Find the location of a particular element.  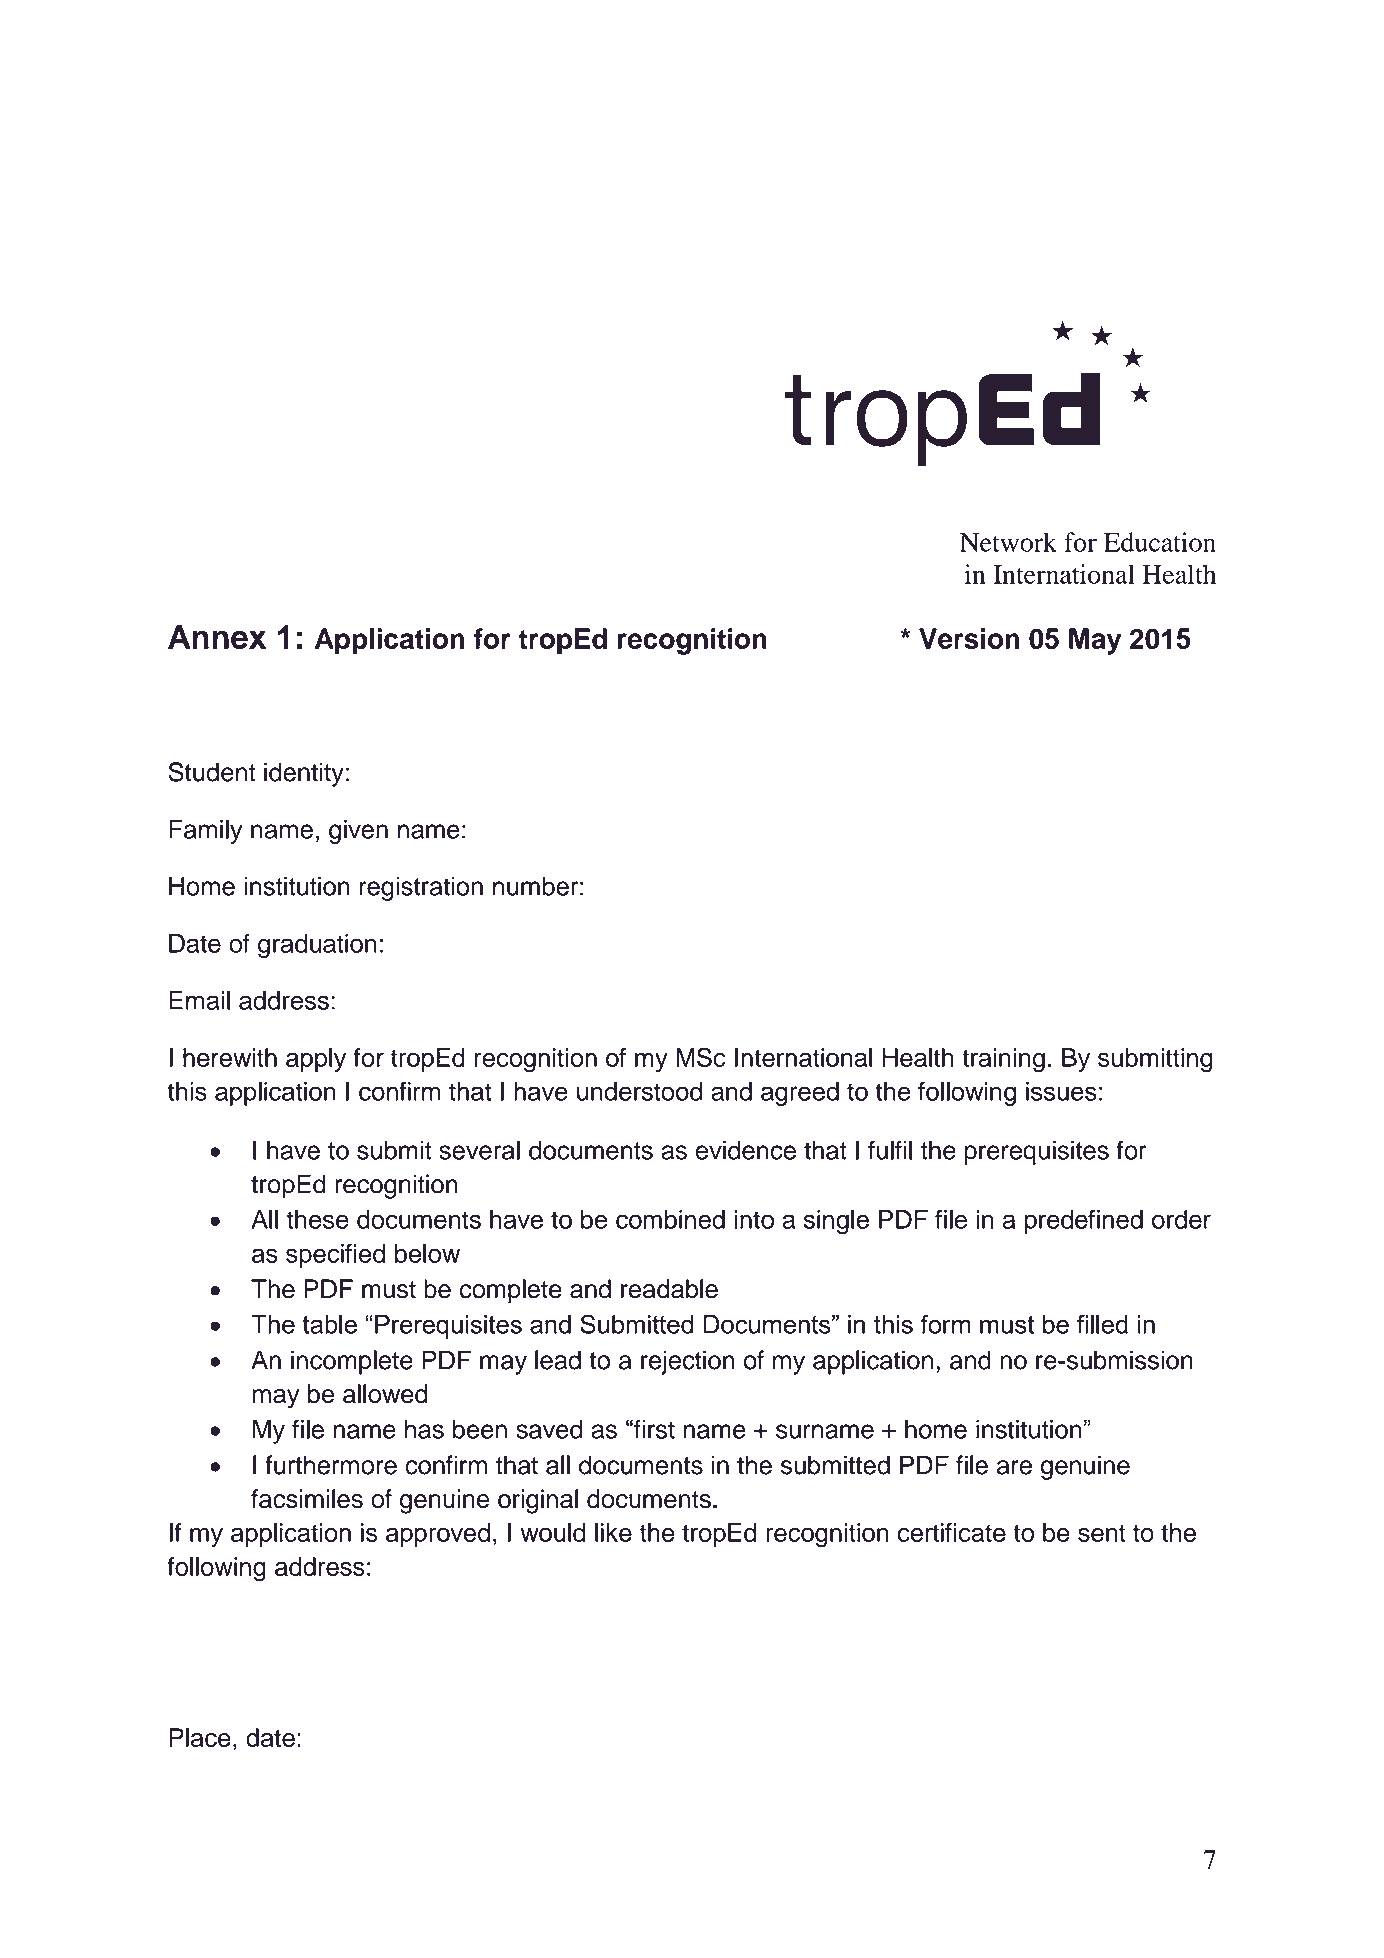

graduation is located at coordinates (317, 946).
